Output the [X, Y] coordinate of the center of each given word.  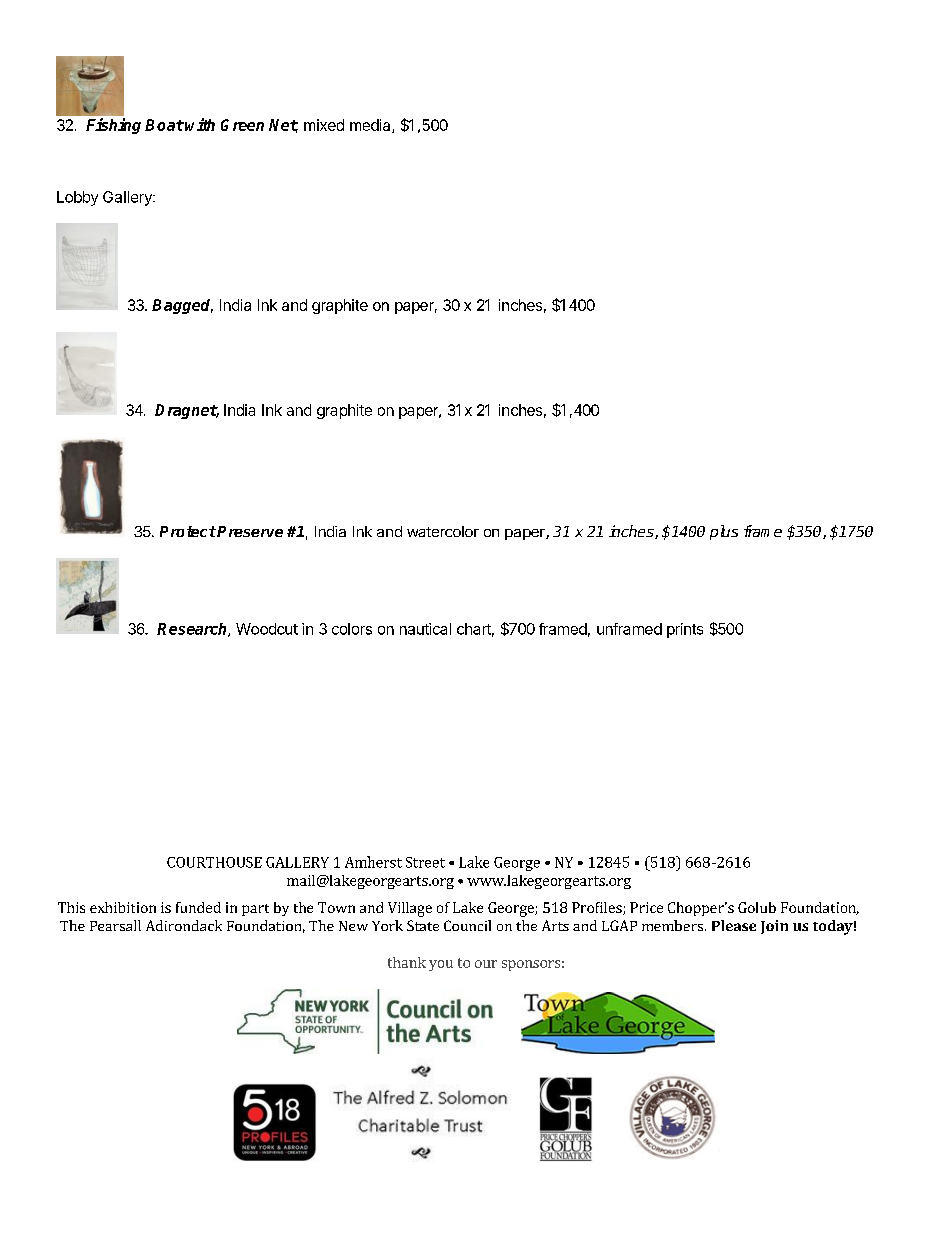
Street [425, 862]
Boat [164, 125]
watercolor [443, 531]
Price [646, 907]
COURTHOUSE [214, 862]
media [371, 126]
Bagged [182, 306]
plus [724, 532]
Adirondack [184, 925]
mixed [324, 125]
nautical [425, 629]
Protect [188, 531]
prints [685, 630]
